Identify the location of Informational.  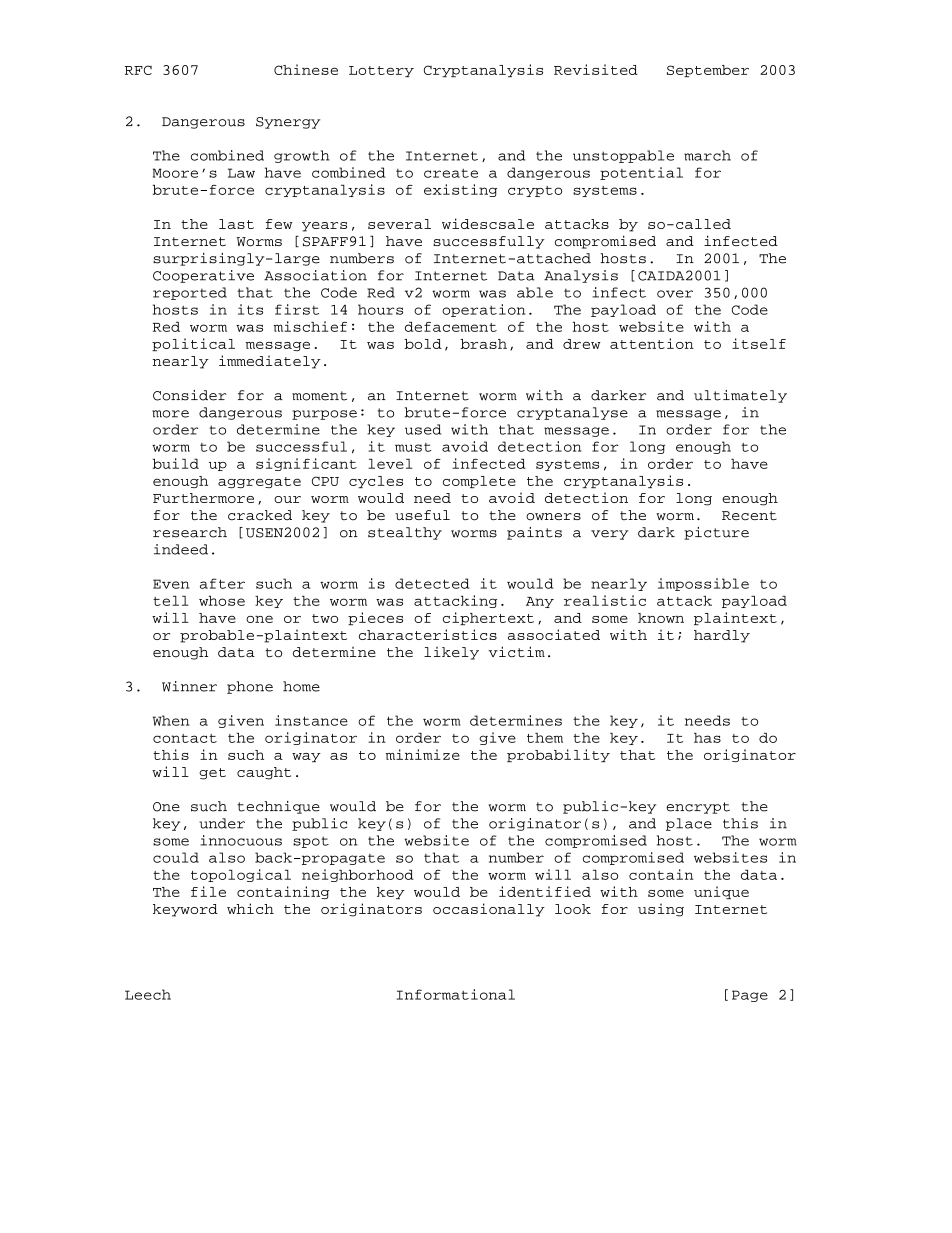
(456, 994).
